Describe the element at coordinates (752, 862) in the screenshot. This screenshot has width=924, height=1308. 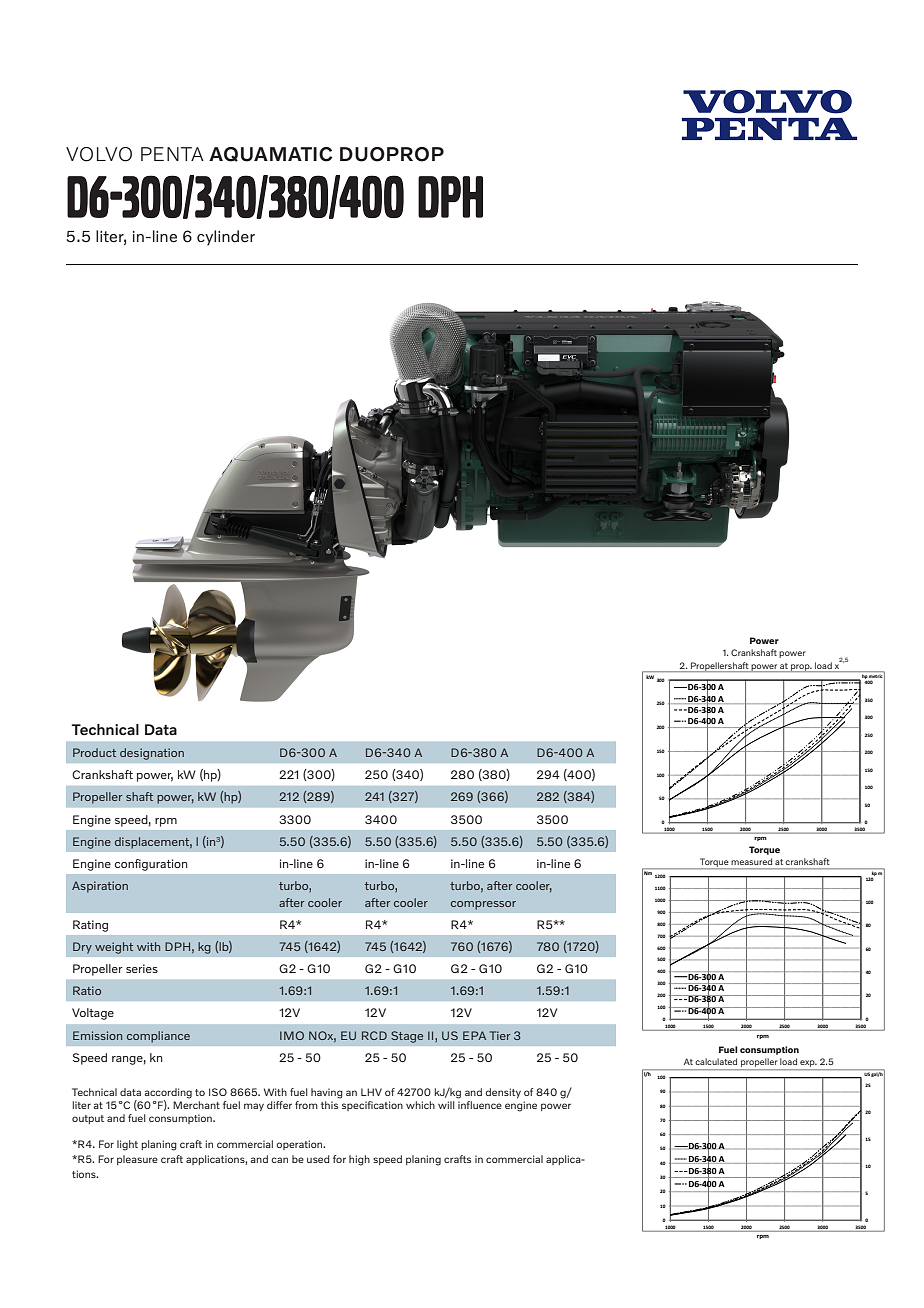
I see `measured` at that location.
